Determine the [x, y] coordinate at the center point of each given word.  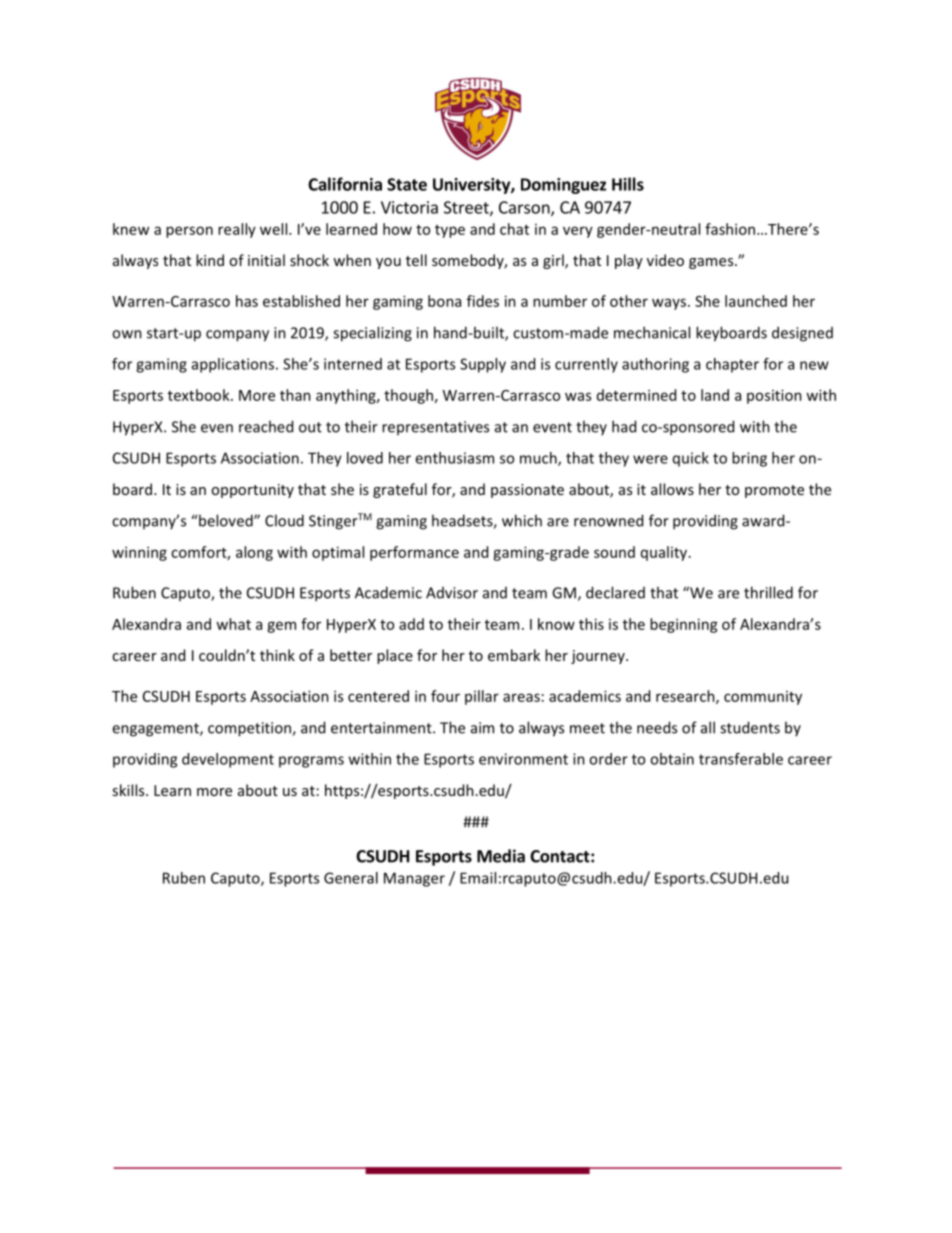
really [237, 230]
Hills [628, 184]
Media [501, 856]
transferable [741, 759]
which [522, 520]
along [254, 553]
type [450, 231]
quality [665, 553]
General [351, 878]
